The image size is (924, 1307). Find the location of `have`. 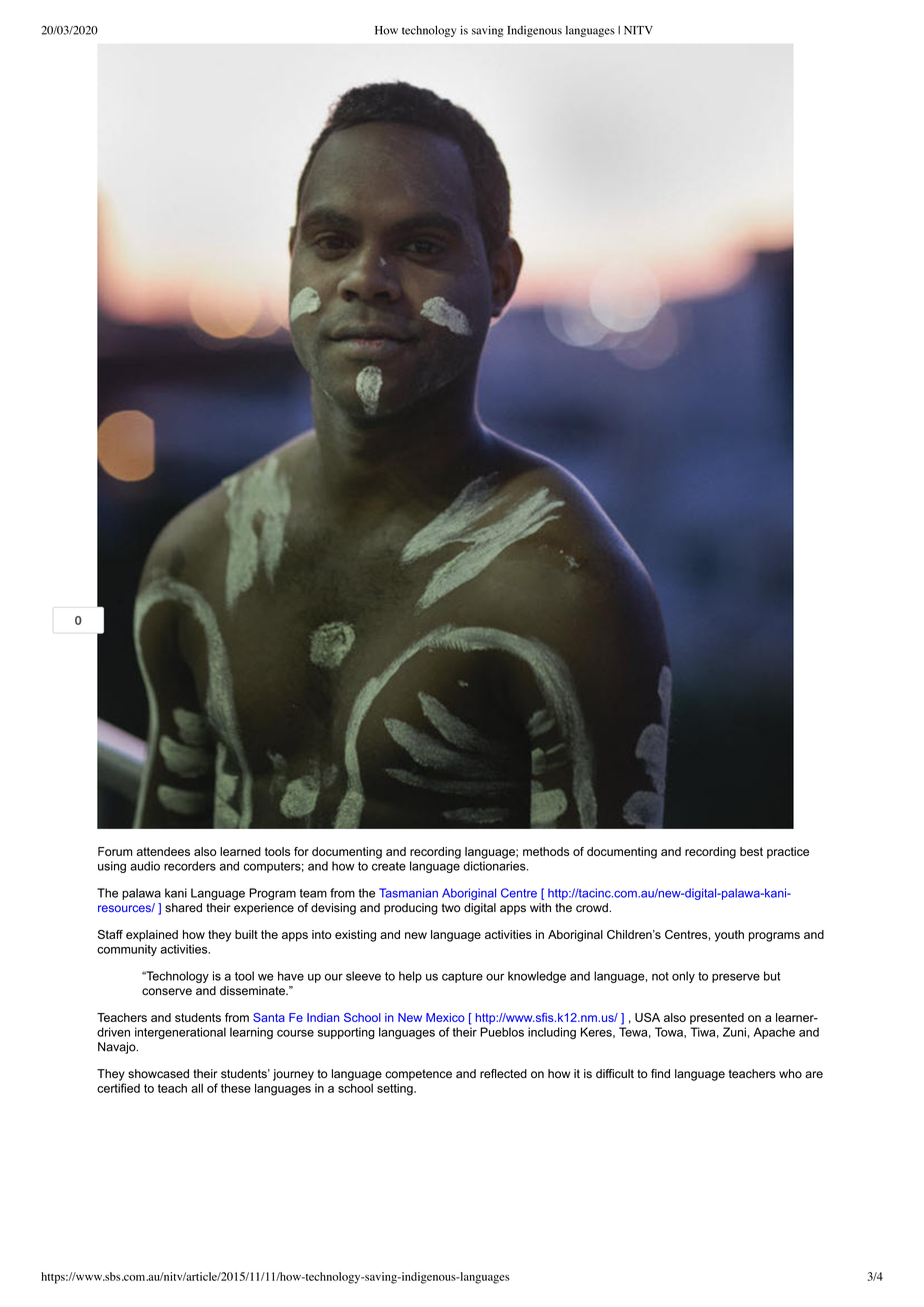

have is located at coordinates (291, 976).
